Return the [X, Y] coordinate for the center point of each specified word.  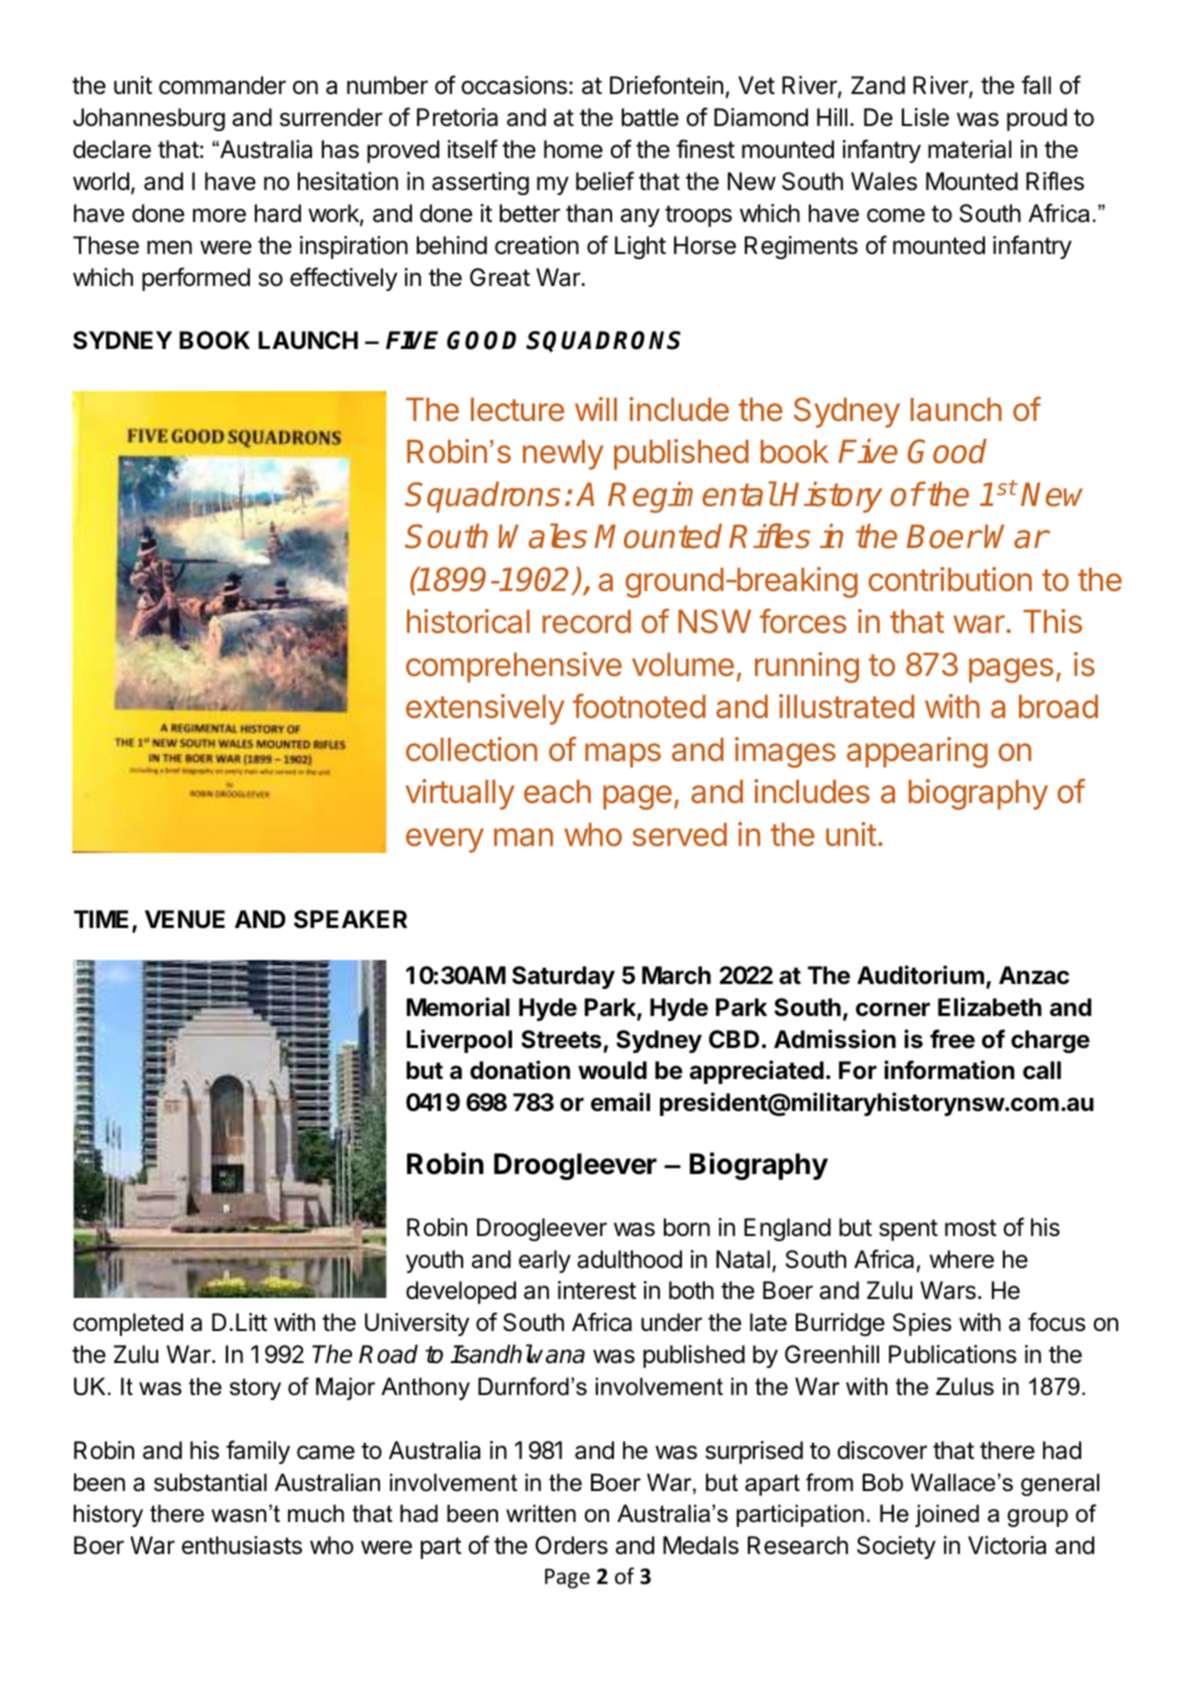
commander [222, 85]
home [573, 149]
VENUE [185, 919]
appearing [917, 752]
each [557, 792]
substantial [210, 1482]
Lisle [925, 117]
